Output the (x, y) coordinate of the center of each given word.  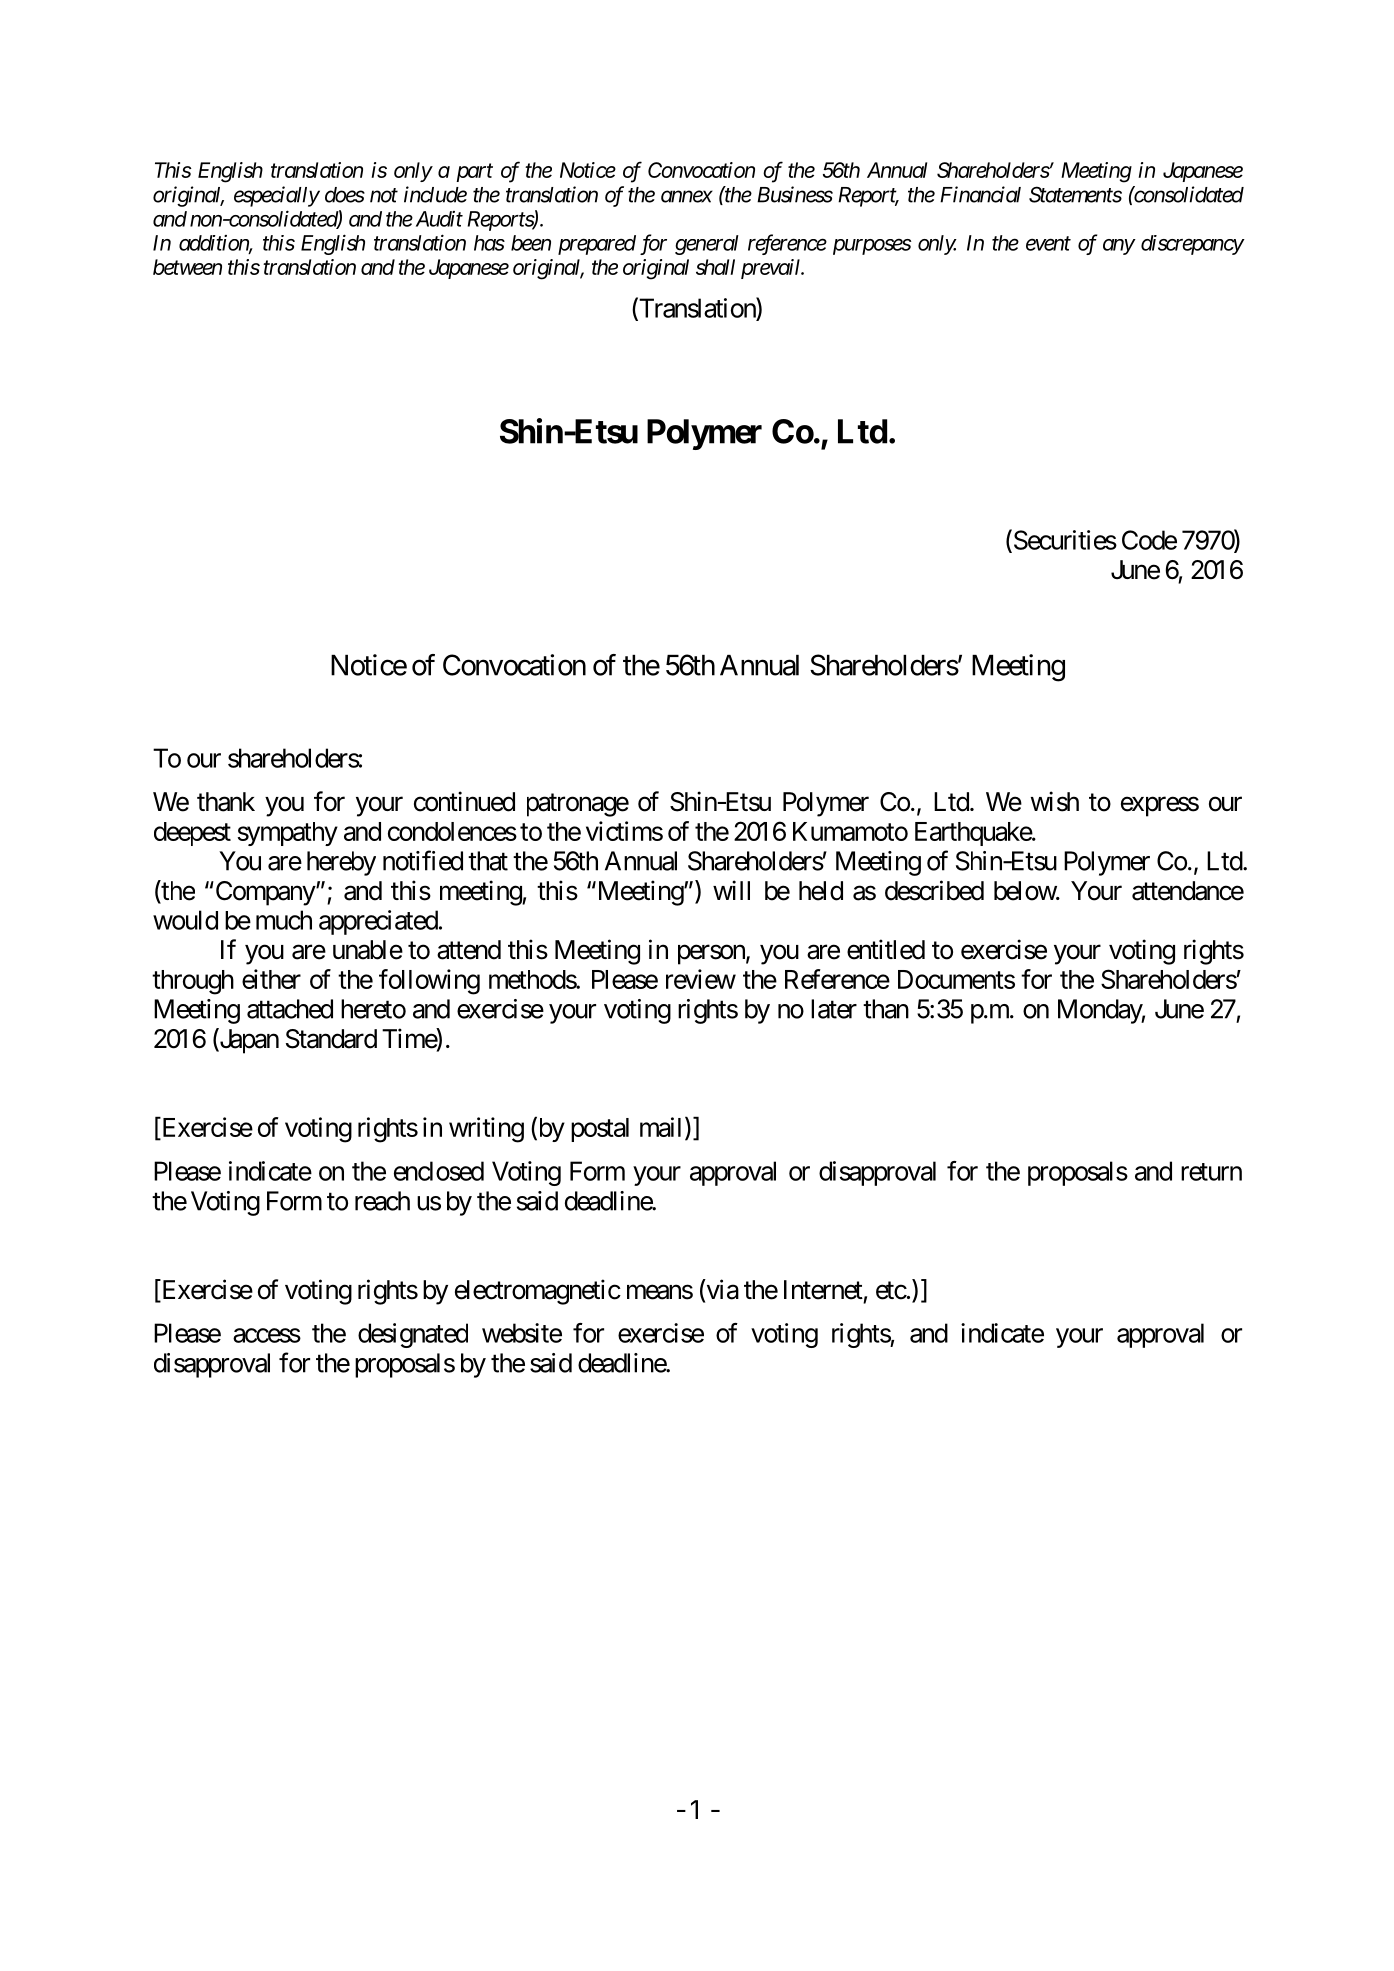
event (1048, 244)
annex (687, 197)
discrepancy (1192, 245)
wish (1055, 801)
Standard (331, 1039)
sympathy (288, 834)
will (731, 890)
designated (413, 1335)
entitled (886, 949)
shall (715, 267)
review (701, 979)
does (345, 195)
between (187, 267)
